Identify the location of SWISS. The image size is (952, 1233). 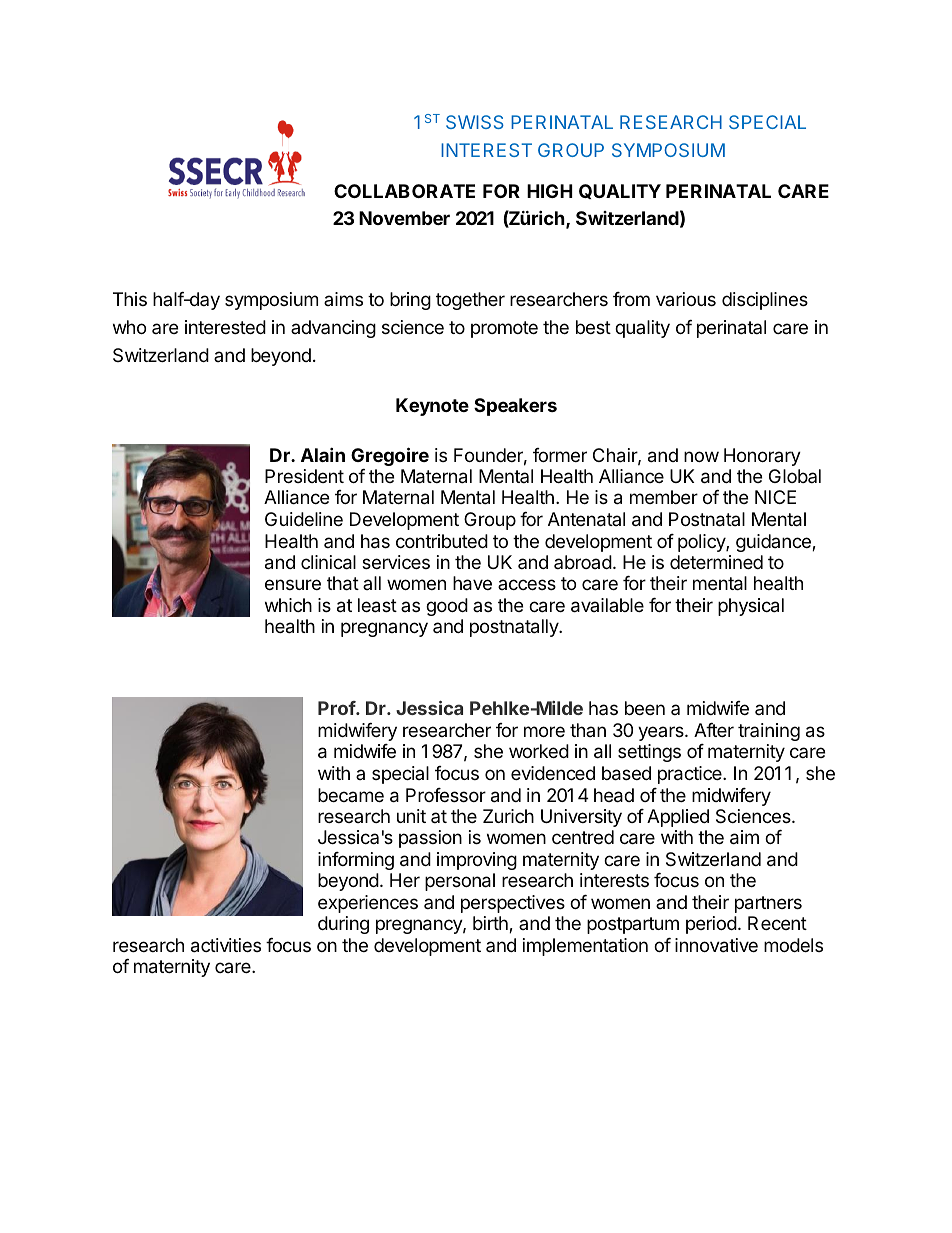
(475, 122).
